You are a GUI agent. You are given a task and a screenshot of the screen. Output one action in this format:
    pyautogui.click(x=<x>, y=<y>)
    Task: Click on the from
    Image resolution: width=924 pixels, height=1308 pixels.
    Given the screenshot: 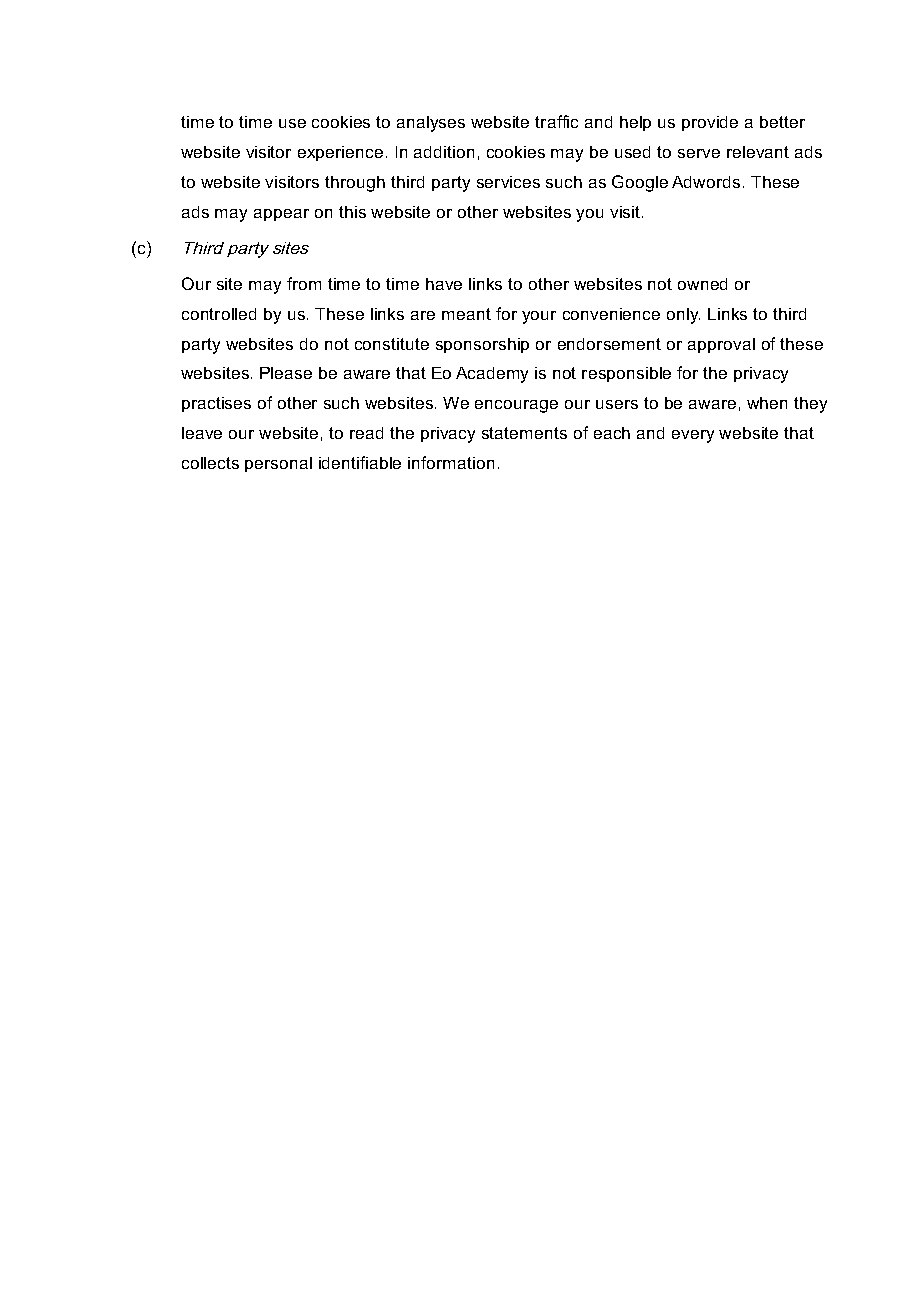 What is the action you would take?
    pyautogui.click(x=304, y=283)
